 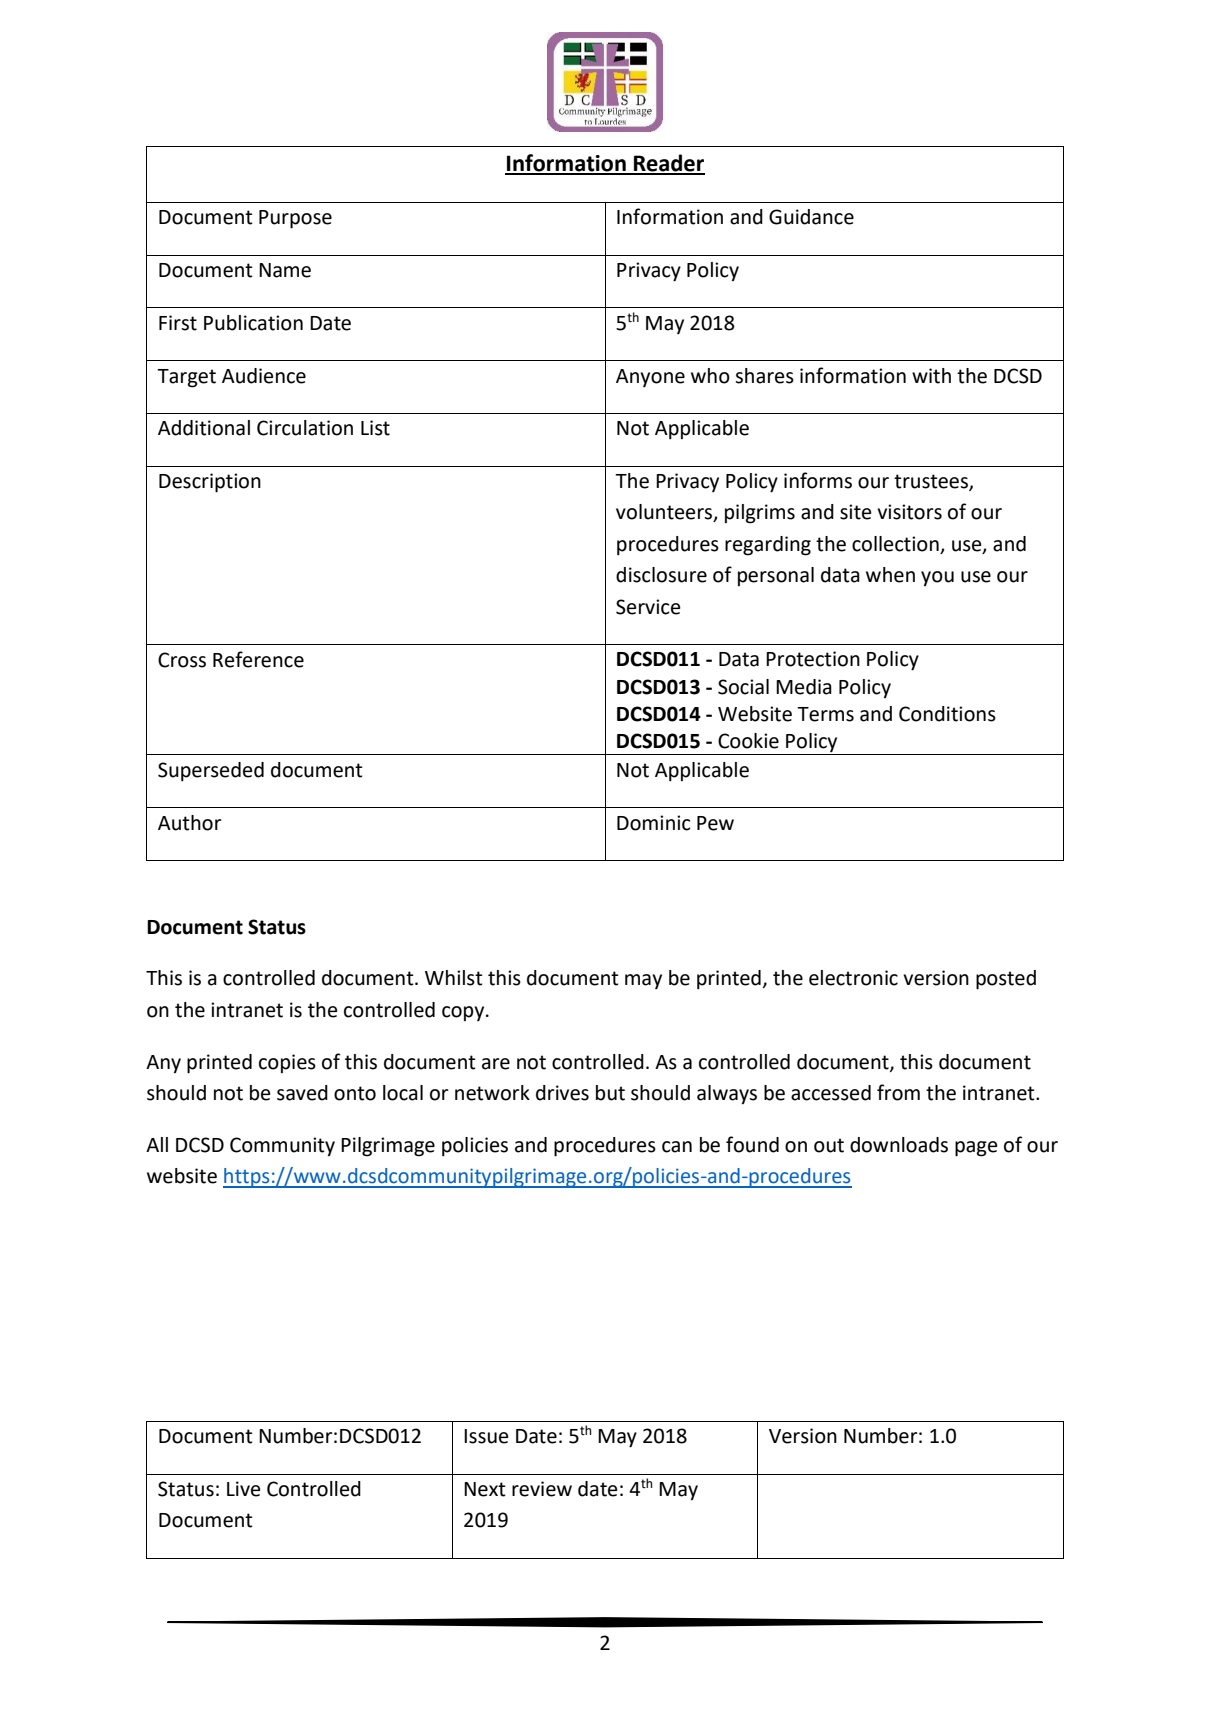 What do you see at coordinates (650, 378) in the screenshot?
I see `Anyone` at bounding box center [650, 378].
